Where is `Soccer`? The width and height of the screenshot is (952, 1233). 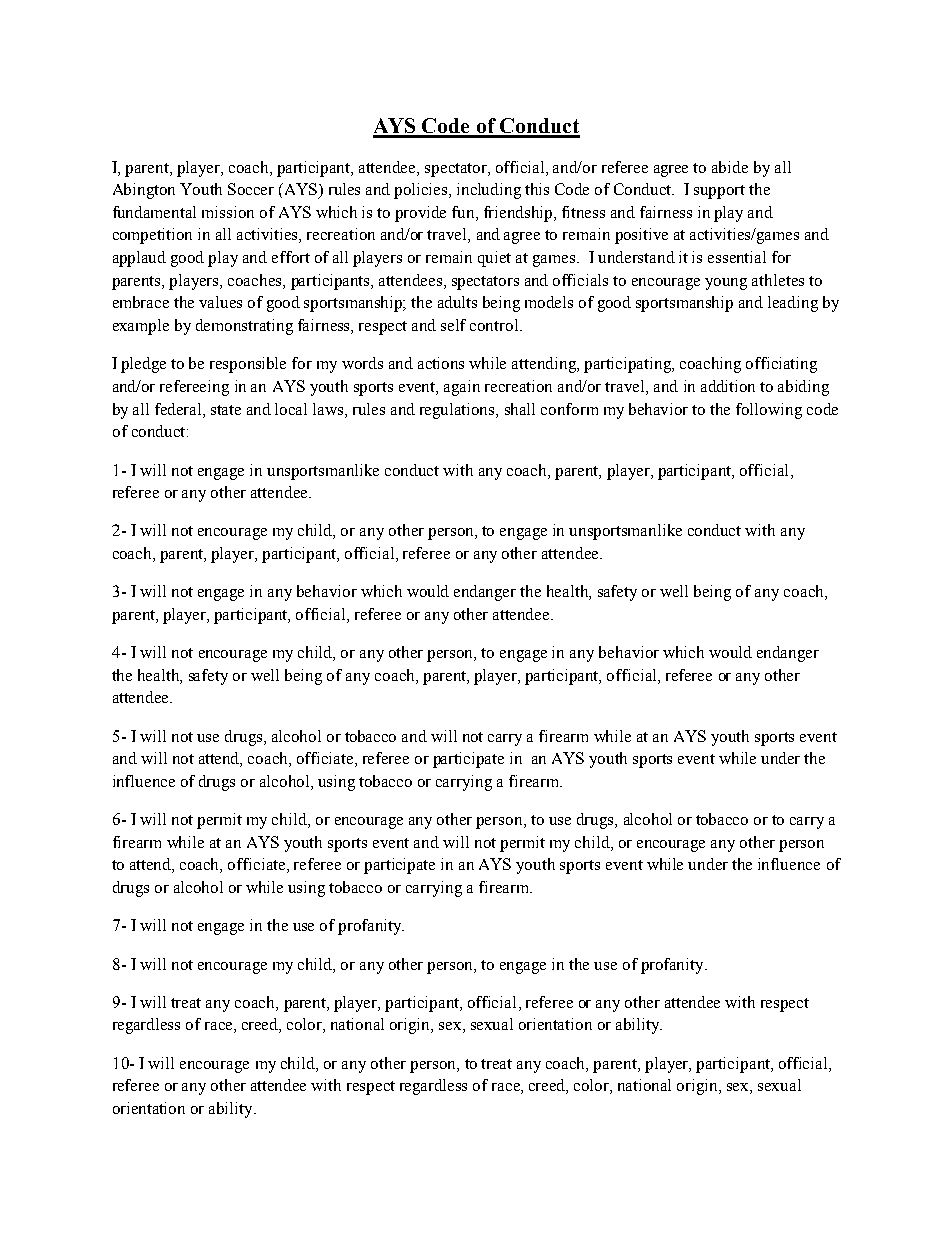
Soccer is located at coordinates (251, 189).
